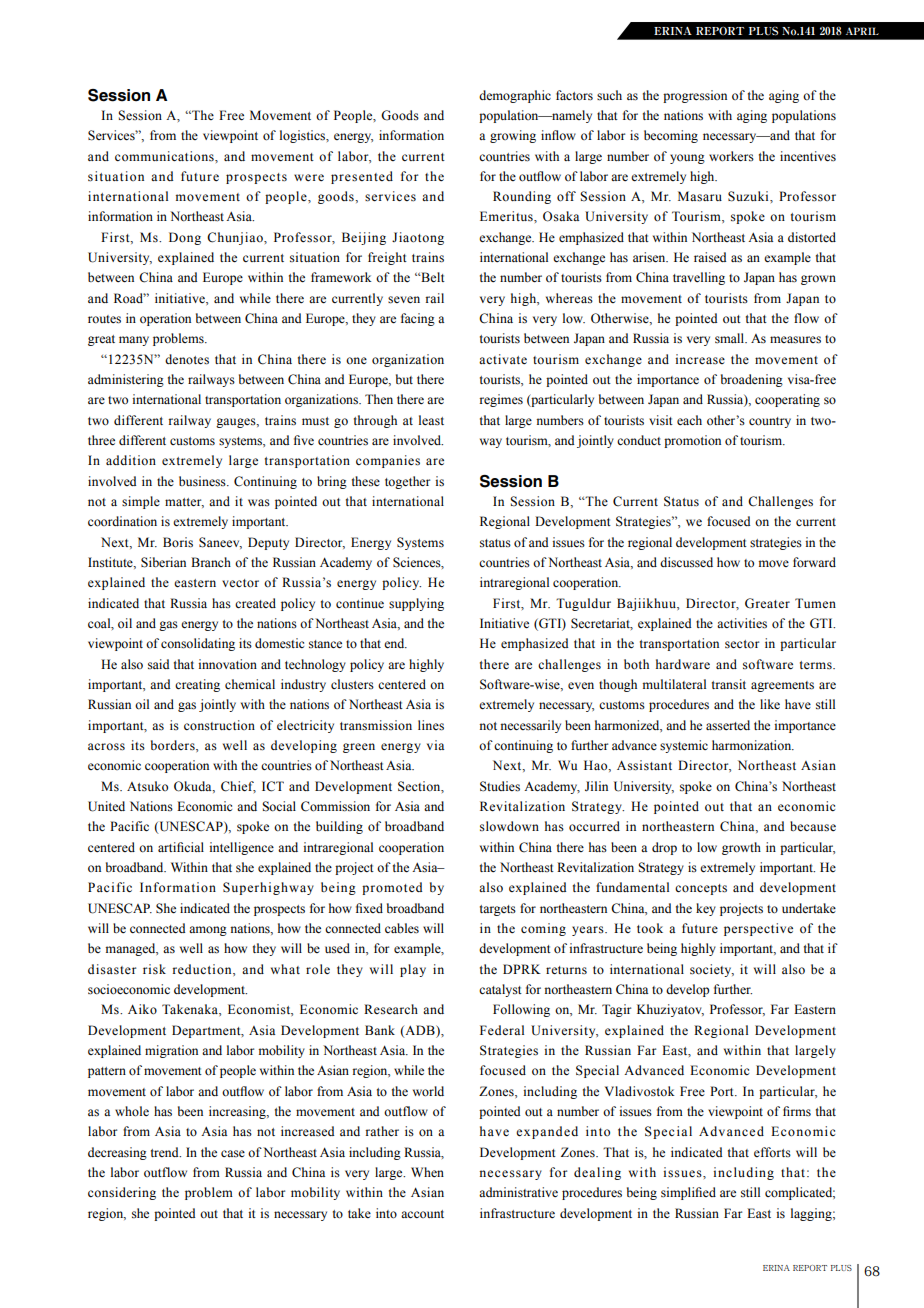 The width and height of the page is (924, 1308). Describe the element at coordinates (416, 604) in the page. I see `supplying` at that location.
